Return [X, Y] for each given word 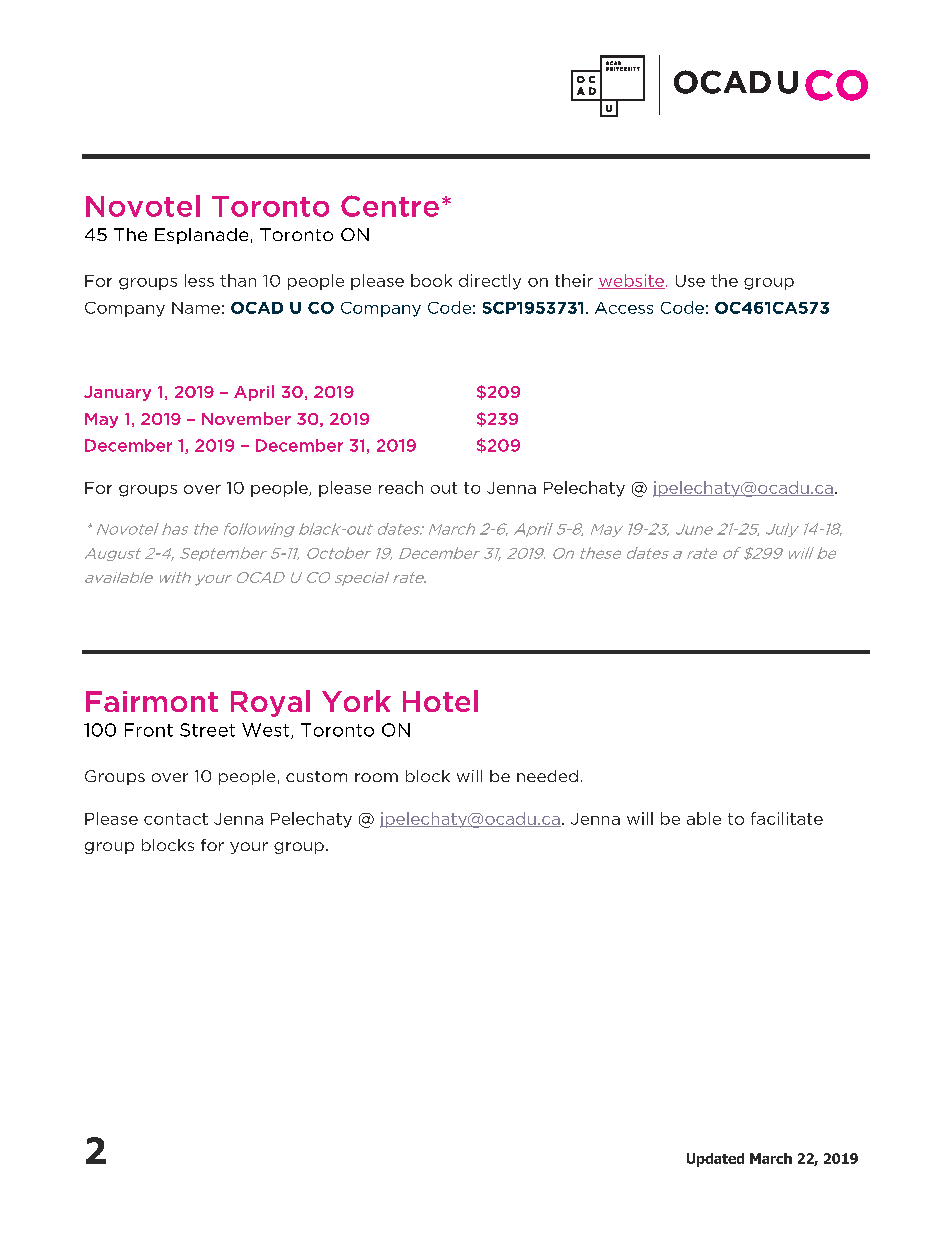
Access [624, 308]
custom [316, 776]
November [246, 418]
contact [176, 819]
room [376, 777]
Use [690, 281]
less [199, 280]
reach [401, 487]
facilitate [787, 818]
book [431, 280]
